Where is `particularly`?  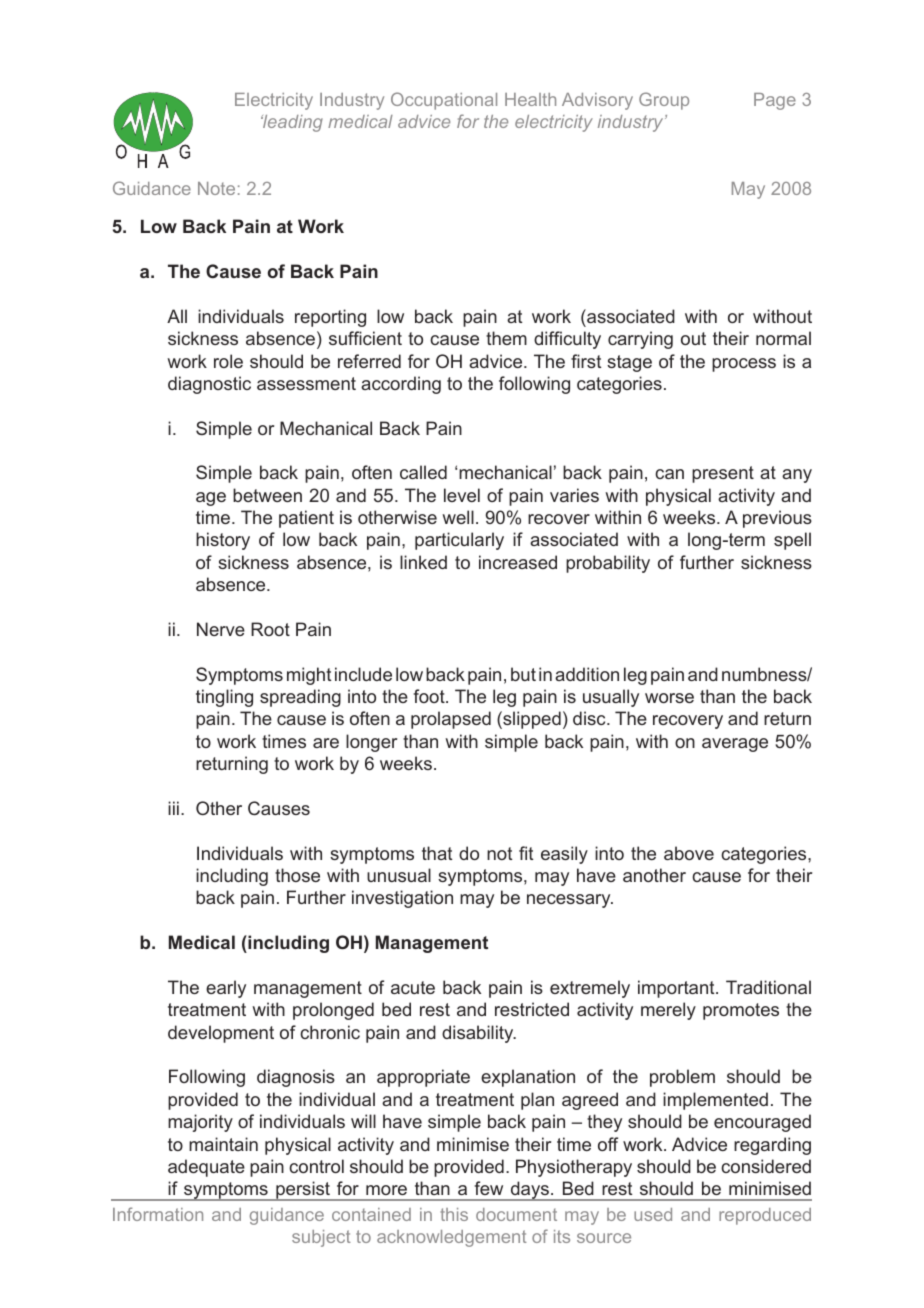
particularly is located at coordinates (459, 541).
